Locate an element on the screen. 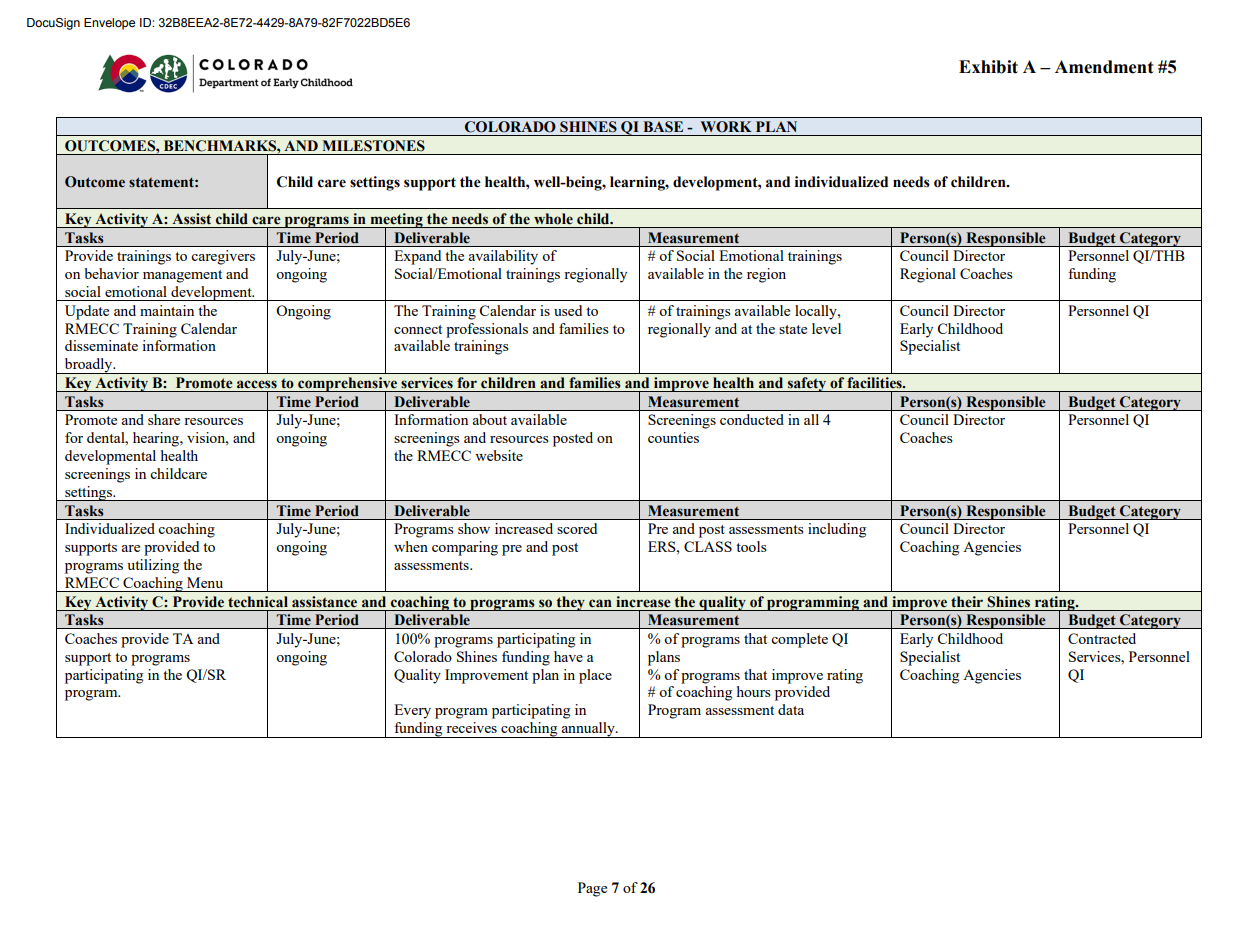  MILESTONES is located at coordinates (373, 146).
